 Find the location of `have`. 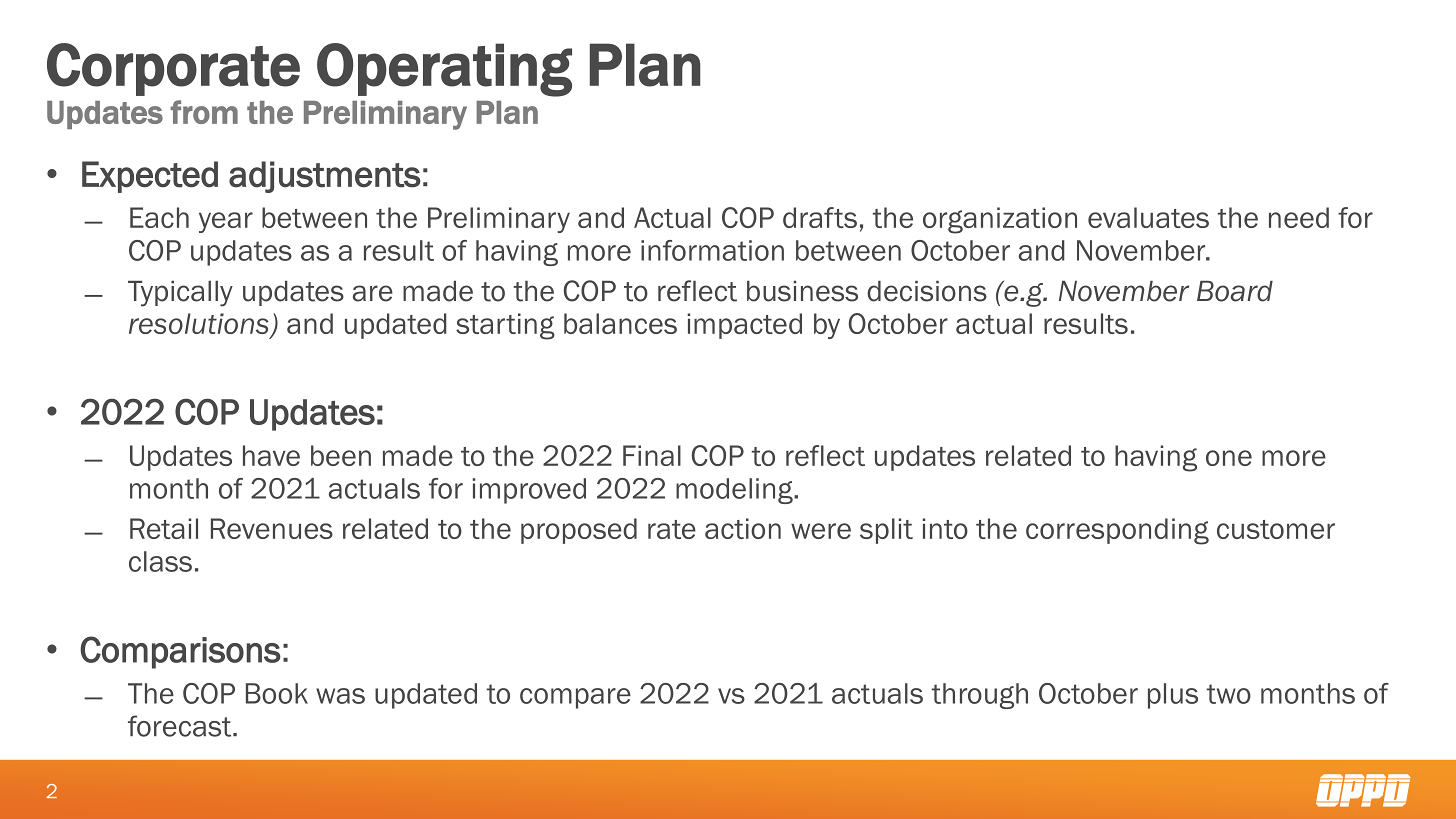

have is located at coordinates (271, 455).
